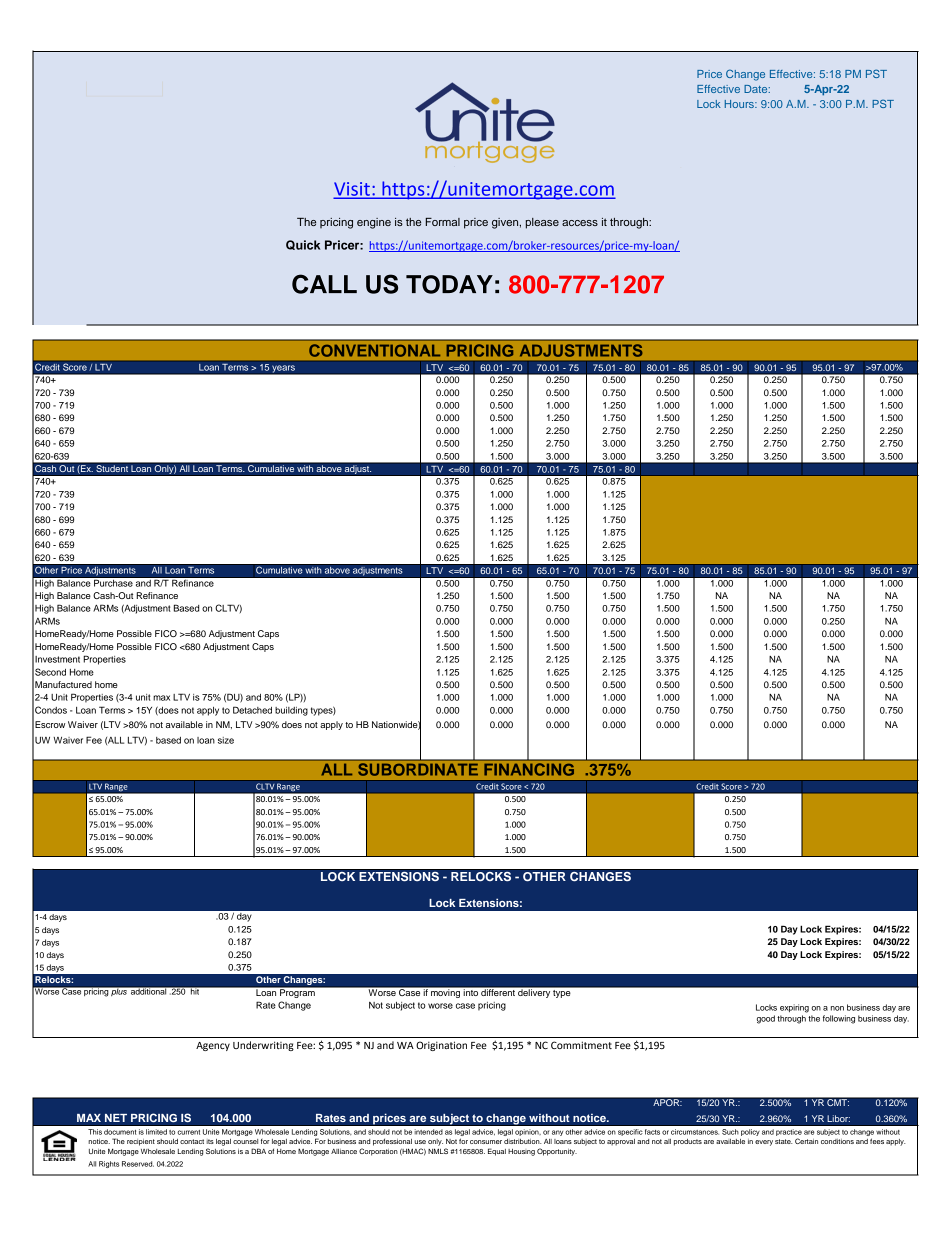 The width and height of the document is (952, 1233). Describe the element at coordinates (486, 1142) in the document. I see `consumer` at that location.
